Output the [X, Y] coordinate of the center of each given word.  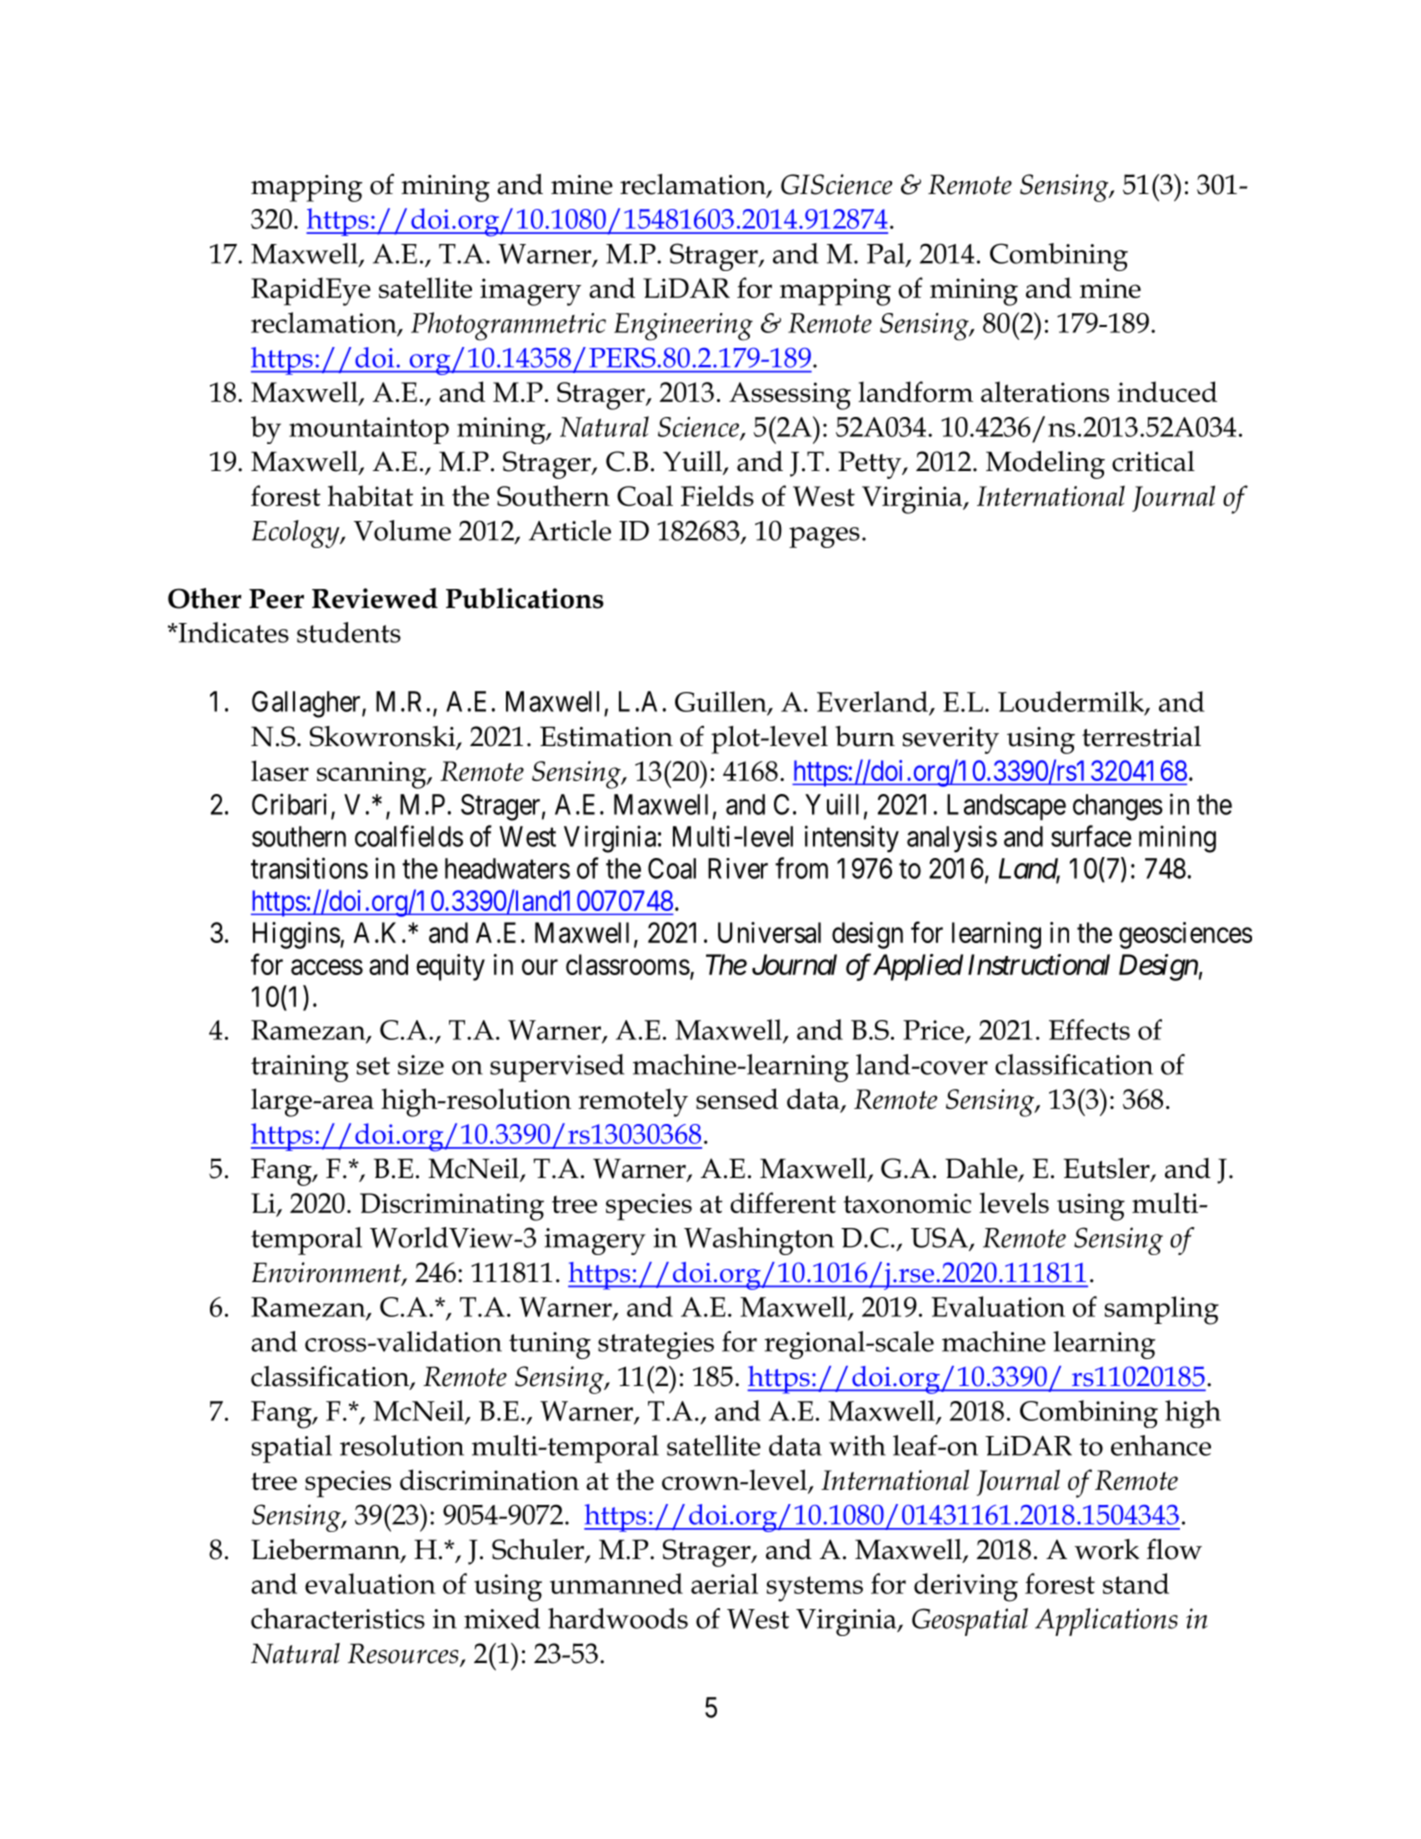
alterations [1045, 391]
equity [450, 967]
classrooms [628, 964]
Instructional [1039, 964]
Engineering [683, 327]
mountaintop [369, 430]
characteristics [338, 1618]
